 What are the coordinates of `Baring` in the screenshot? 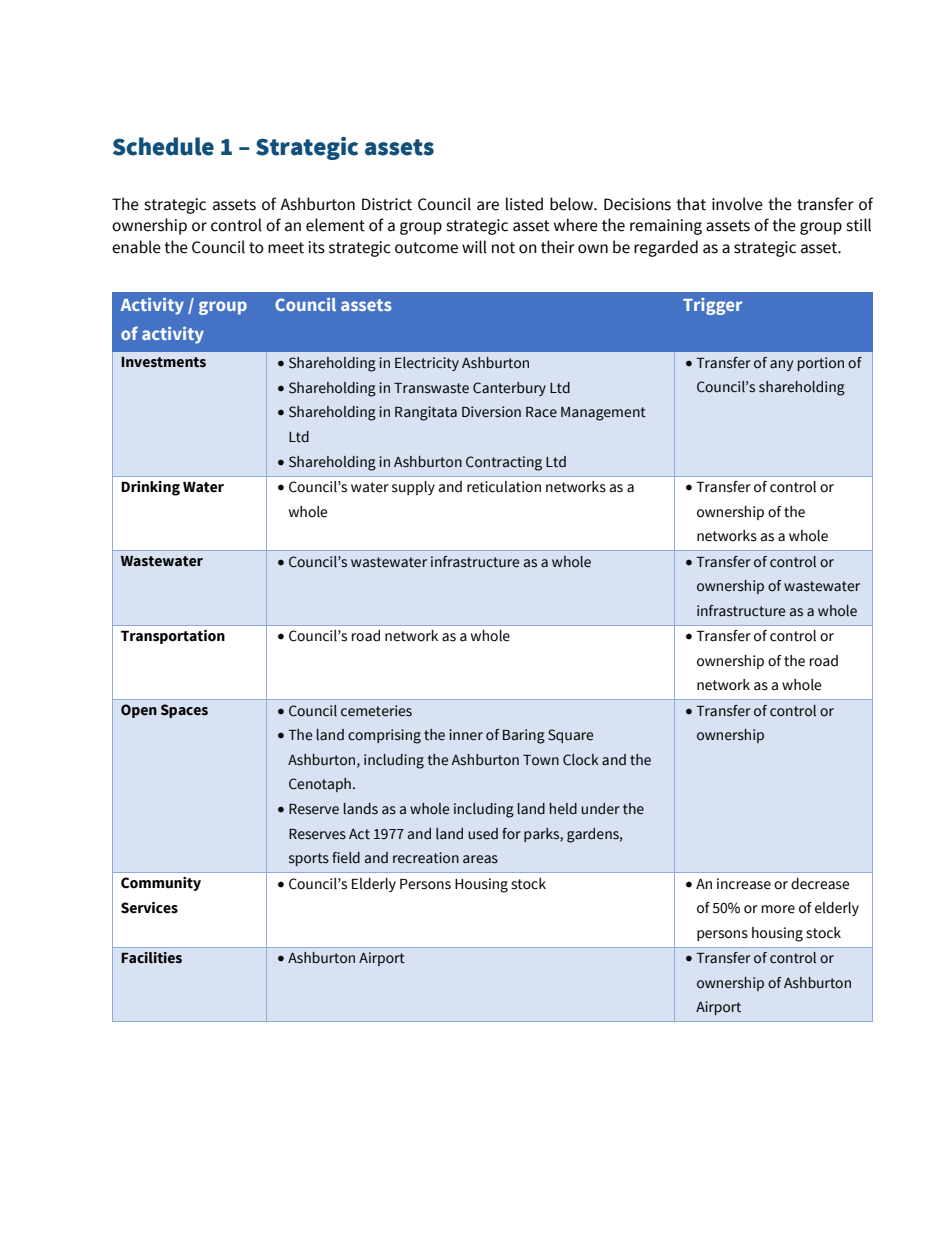 It's located at (524, 736).
